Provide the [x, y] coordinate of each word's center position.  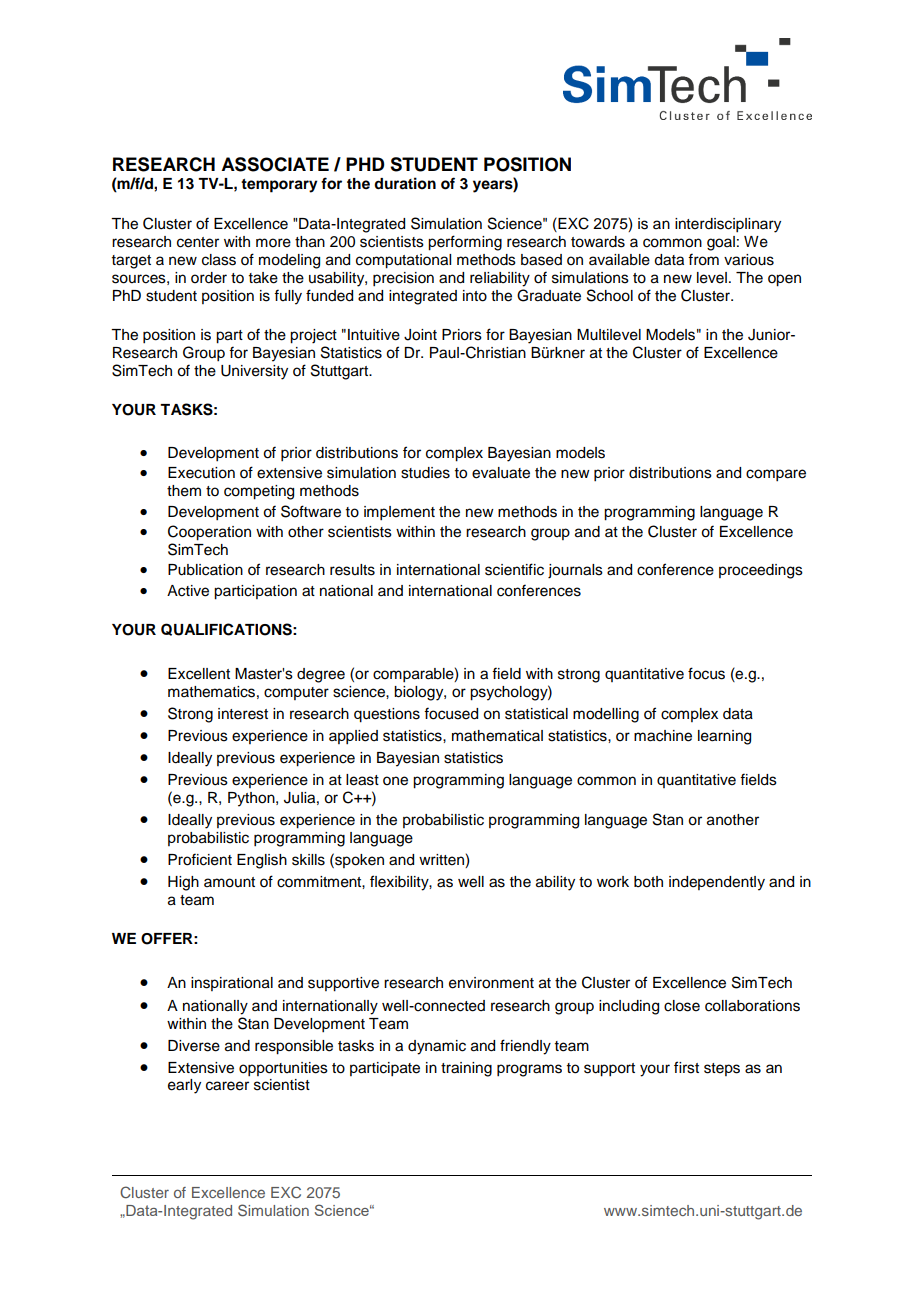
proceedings [761, 571]
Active [188, 591]
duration [405, 183]
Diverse [194, 1046]
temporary [279, 186]
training [466, 1069]
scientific [514, 569]
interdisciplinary [728, 225]
